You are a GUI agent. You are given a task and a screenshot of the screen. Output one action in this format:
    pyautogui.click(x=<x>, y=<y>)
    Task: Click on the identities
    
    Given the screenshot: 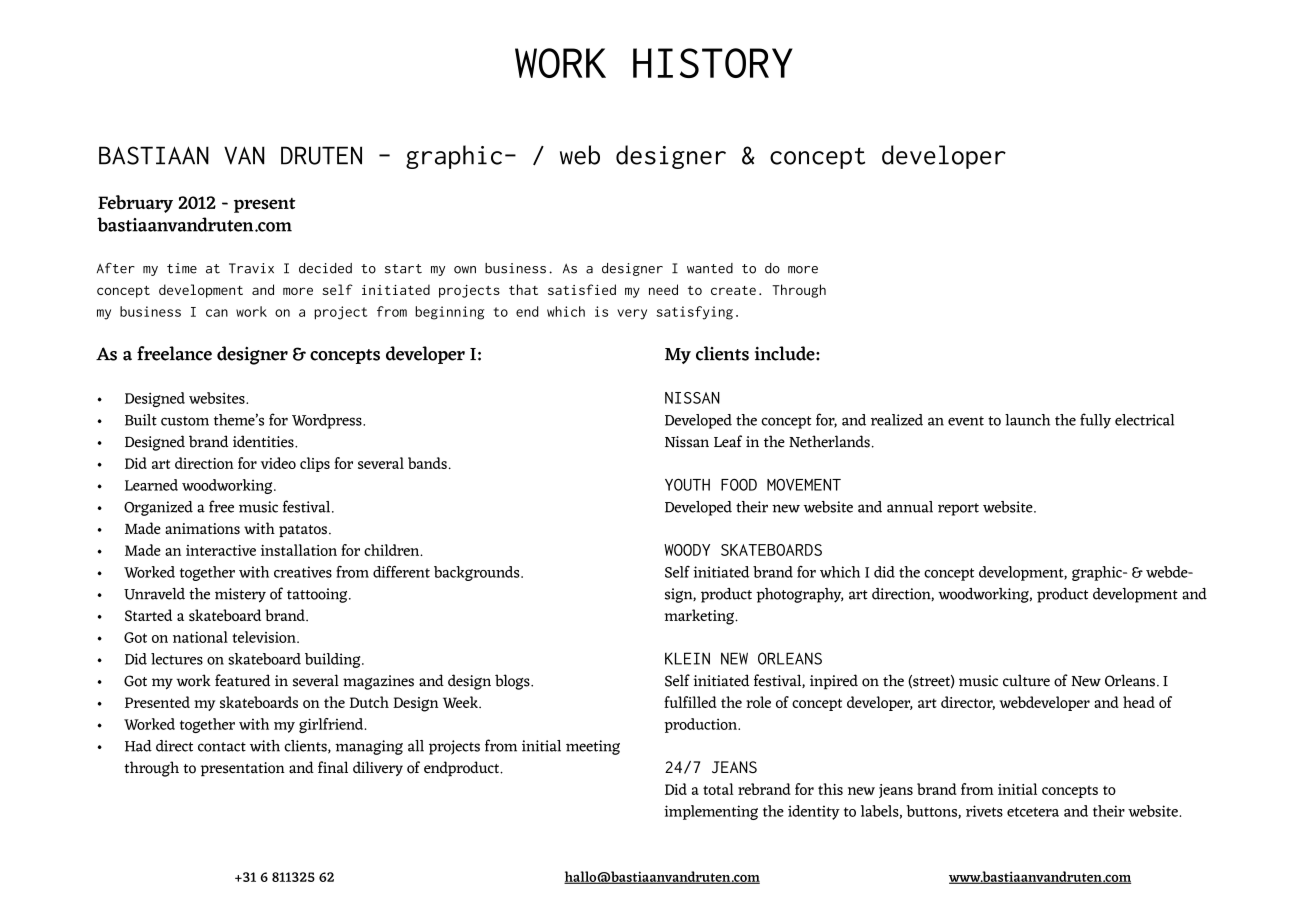 What is the action you would take?
    pyautogui.click(x=264, y=441)
